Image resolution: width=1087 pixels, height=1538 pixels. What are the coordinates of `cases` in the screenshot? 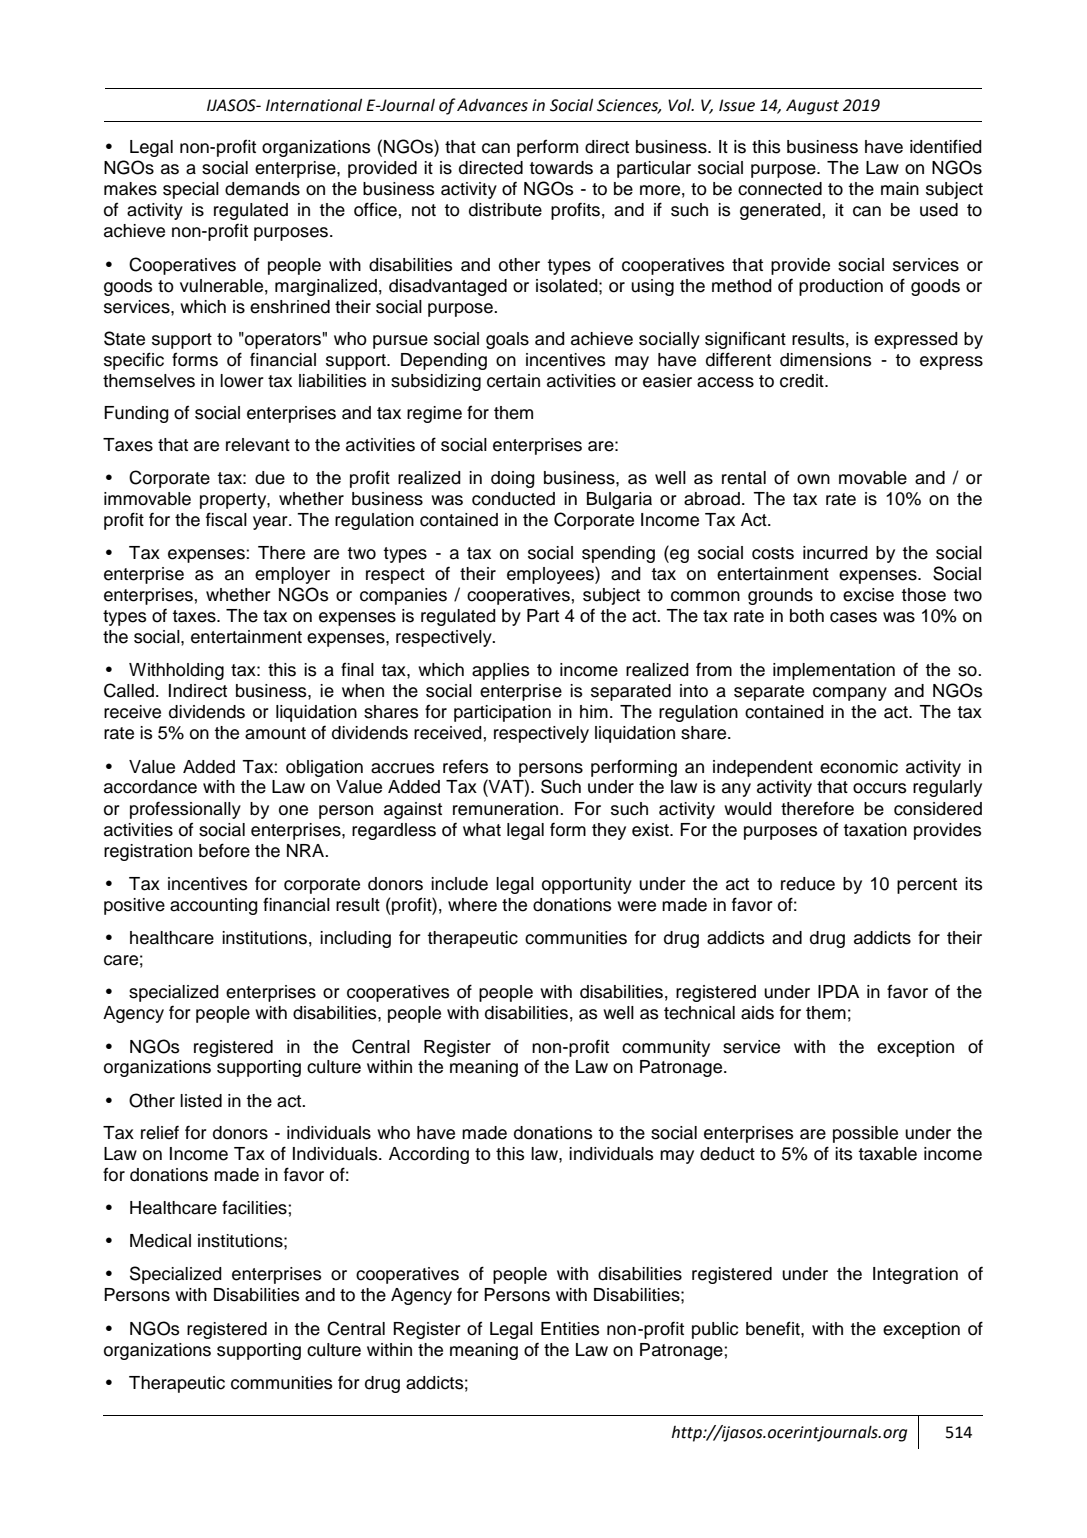 It's located at (853, 617).
